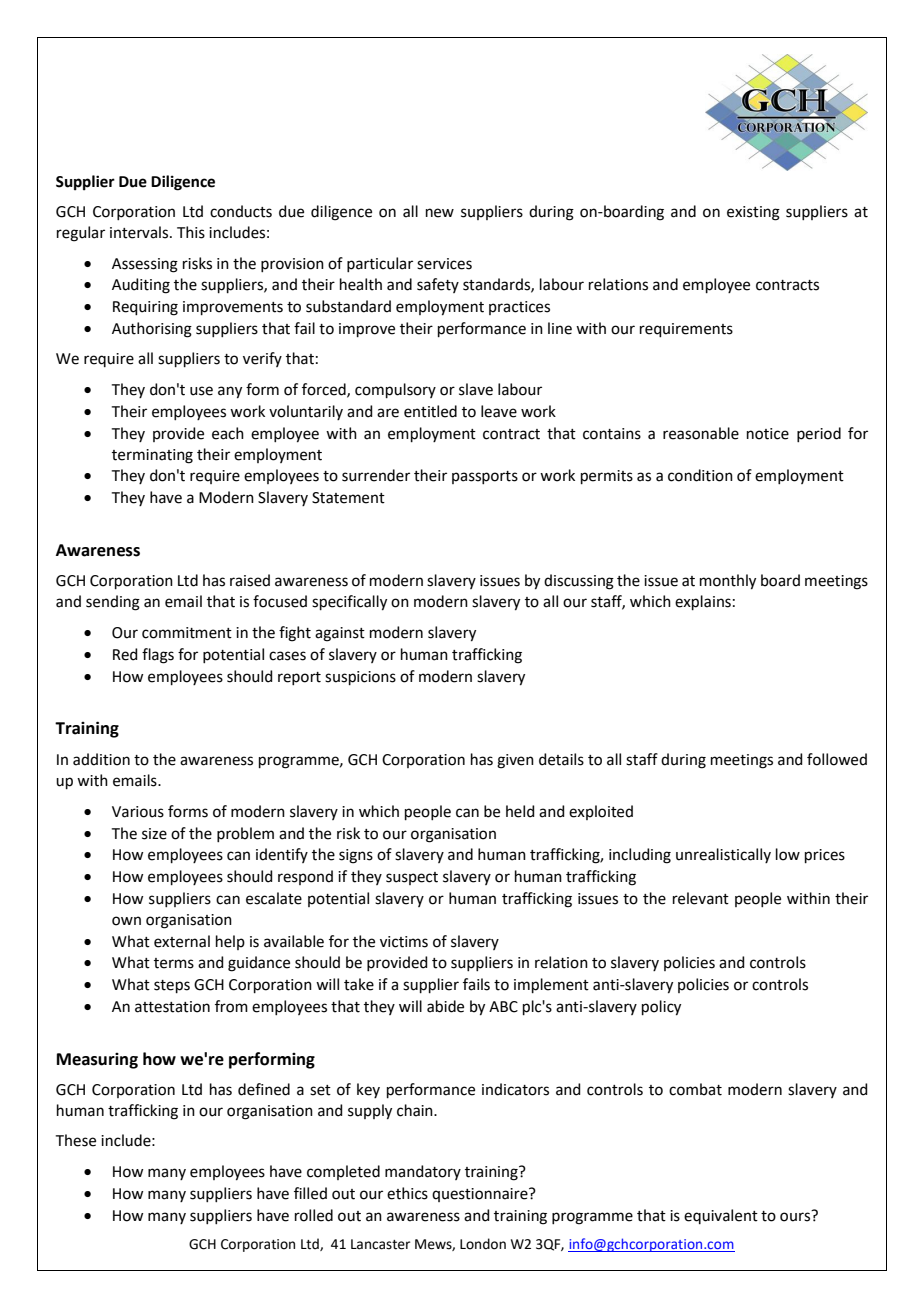 The image size is (924, 1308). I want to click on This, so click(191, 232).
